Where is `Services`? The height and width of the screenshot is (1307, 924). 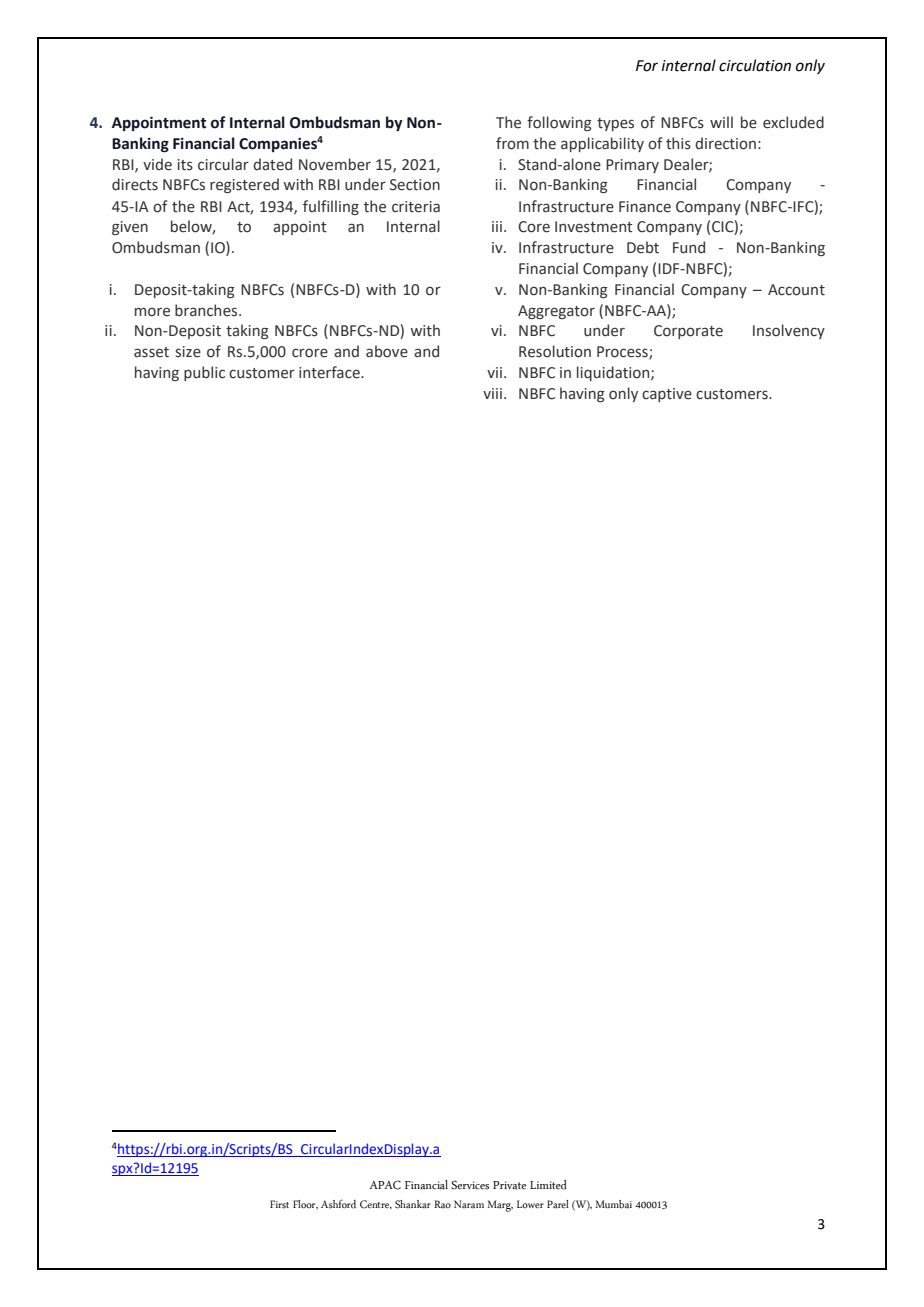
Services is located at coordinates (470, 1185).
